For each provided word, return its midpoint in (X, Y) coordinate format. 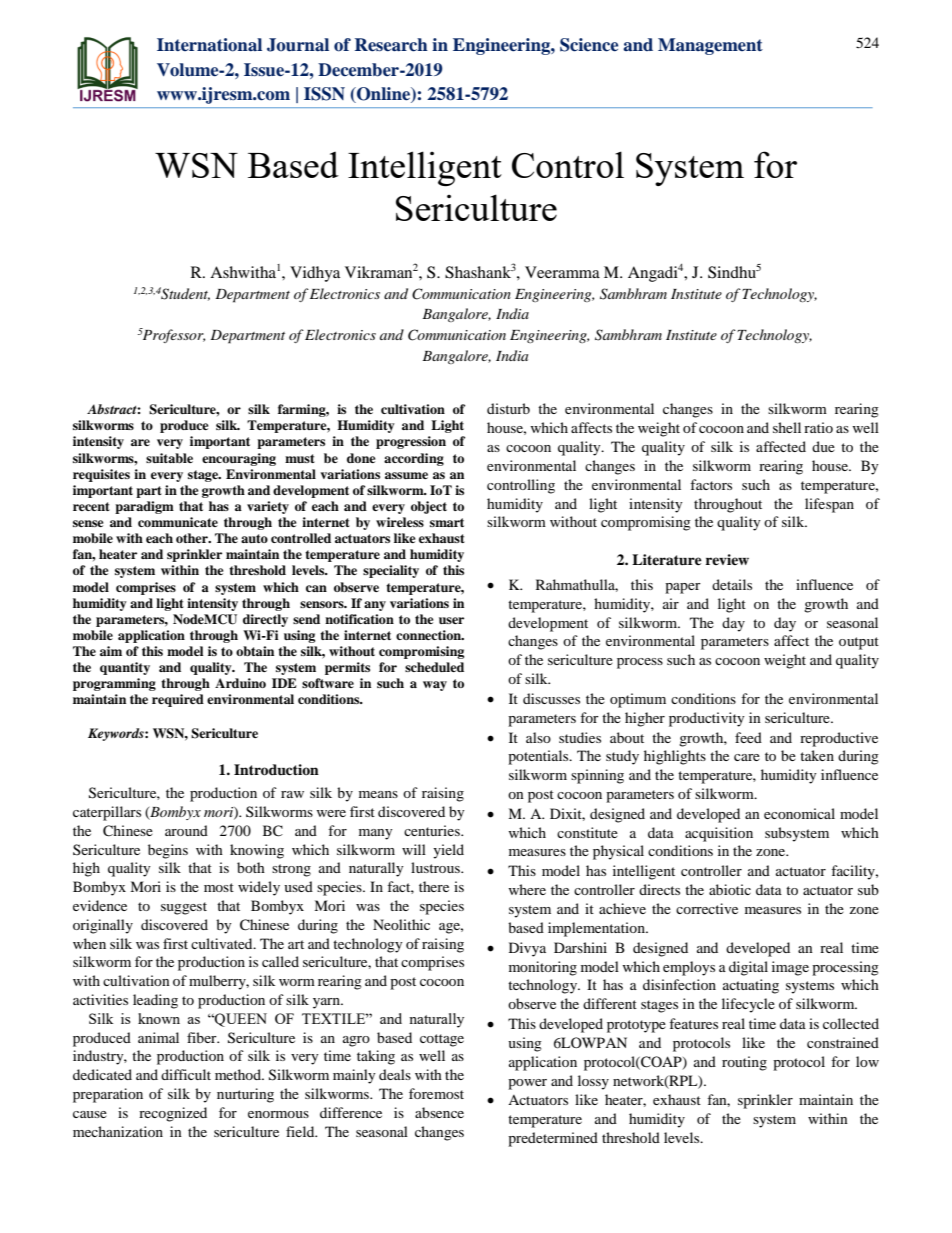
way (435, 686)
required (178, 700)
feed (748, 737)
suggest (184, 908)
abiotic (730, 889)
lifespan (829, 505)
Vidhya (315, 274)
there (434, 886)
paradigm (144, 507)
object (429, 507)
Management (710, 46)
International (209, 45)
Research (391, 45)
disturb (508, 408)
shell (787, 427)
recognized (173, 1114)
